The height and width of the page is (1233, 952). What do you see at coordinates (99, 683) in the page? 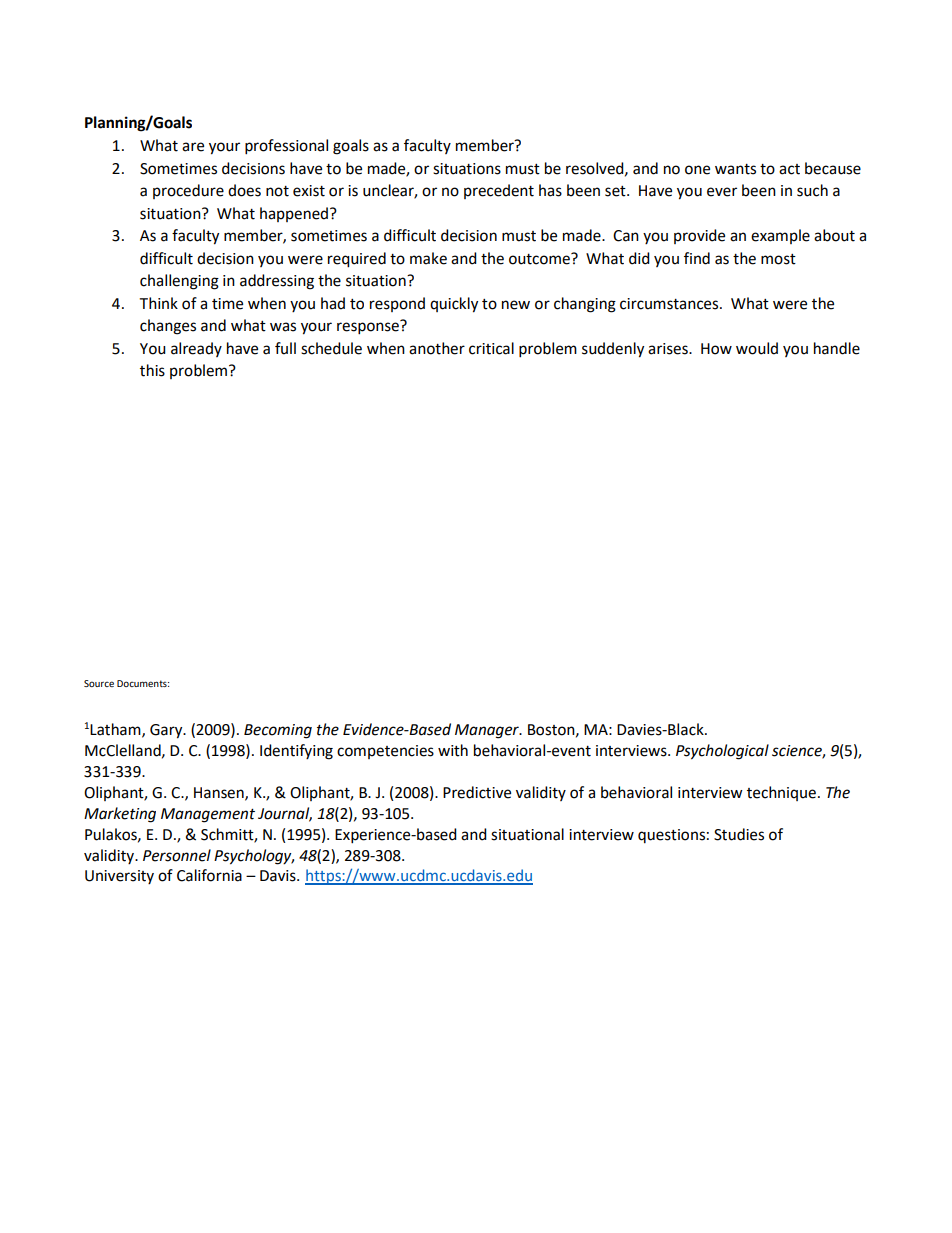
I see `Source` at bounding box center [99, 683].
